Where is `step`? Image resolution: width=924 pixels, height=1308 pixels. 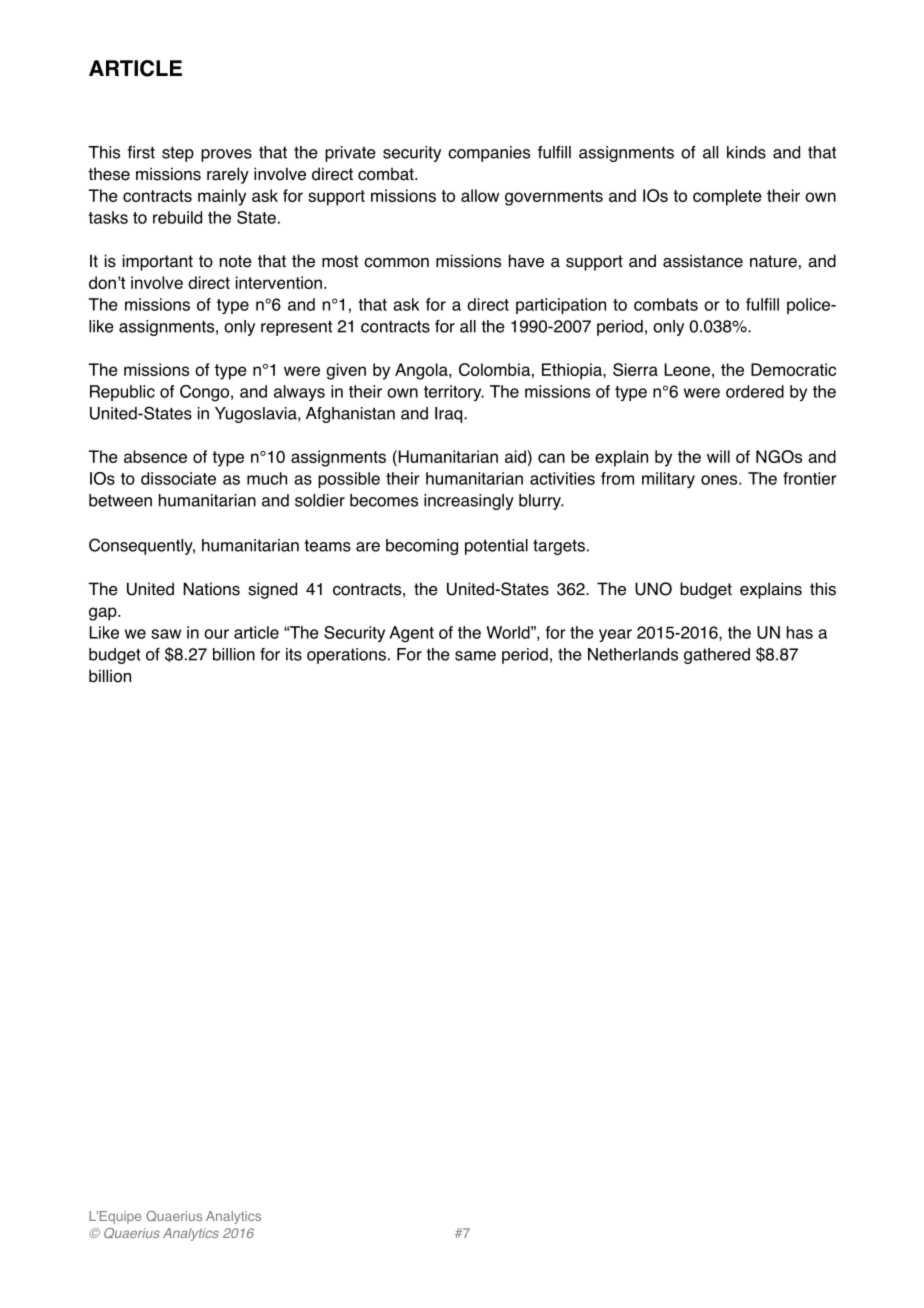 step is located at coordinates (178, 154).
